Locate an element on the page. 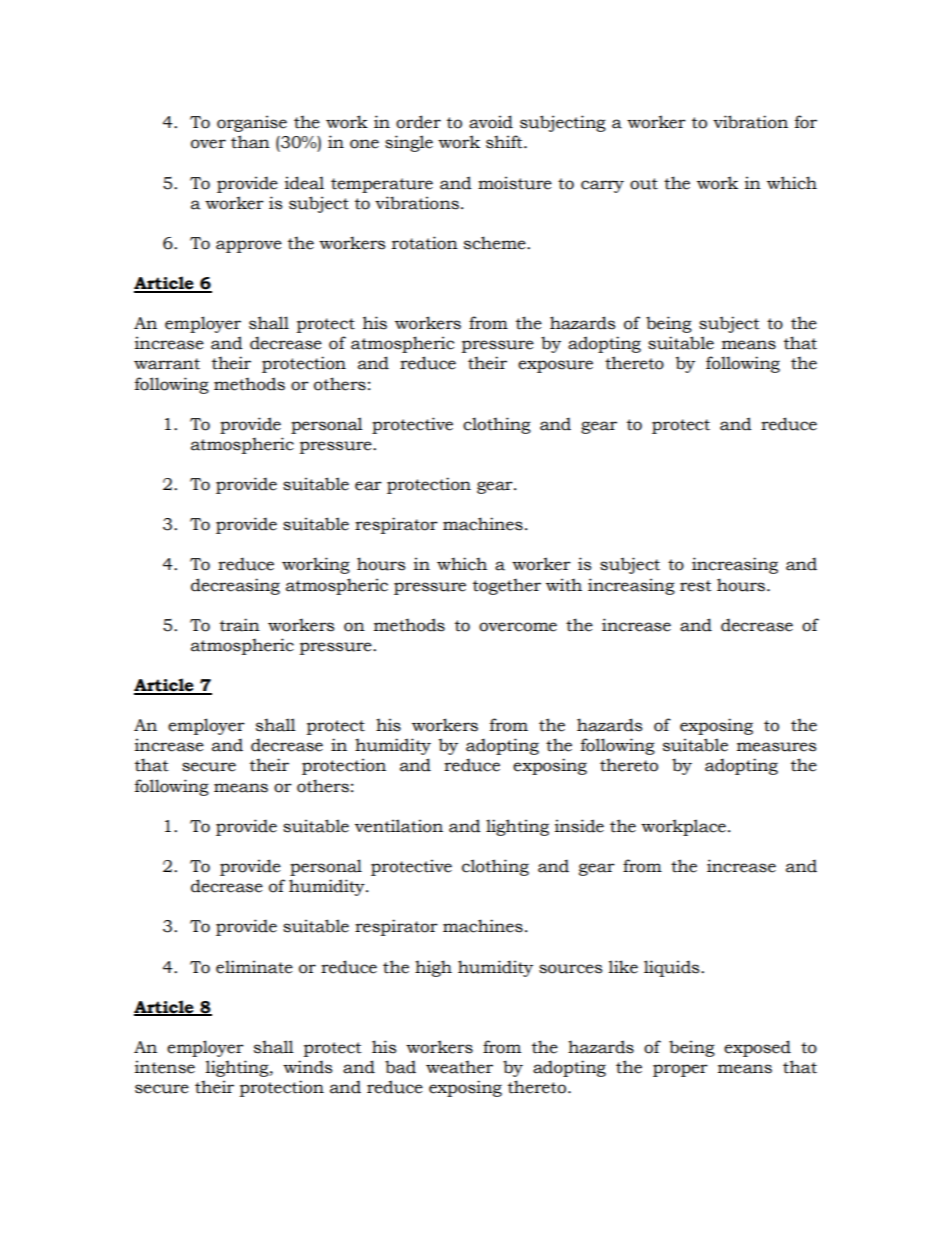  shift is located at coordinates (505, 142).
